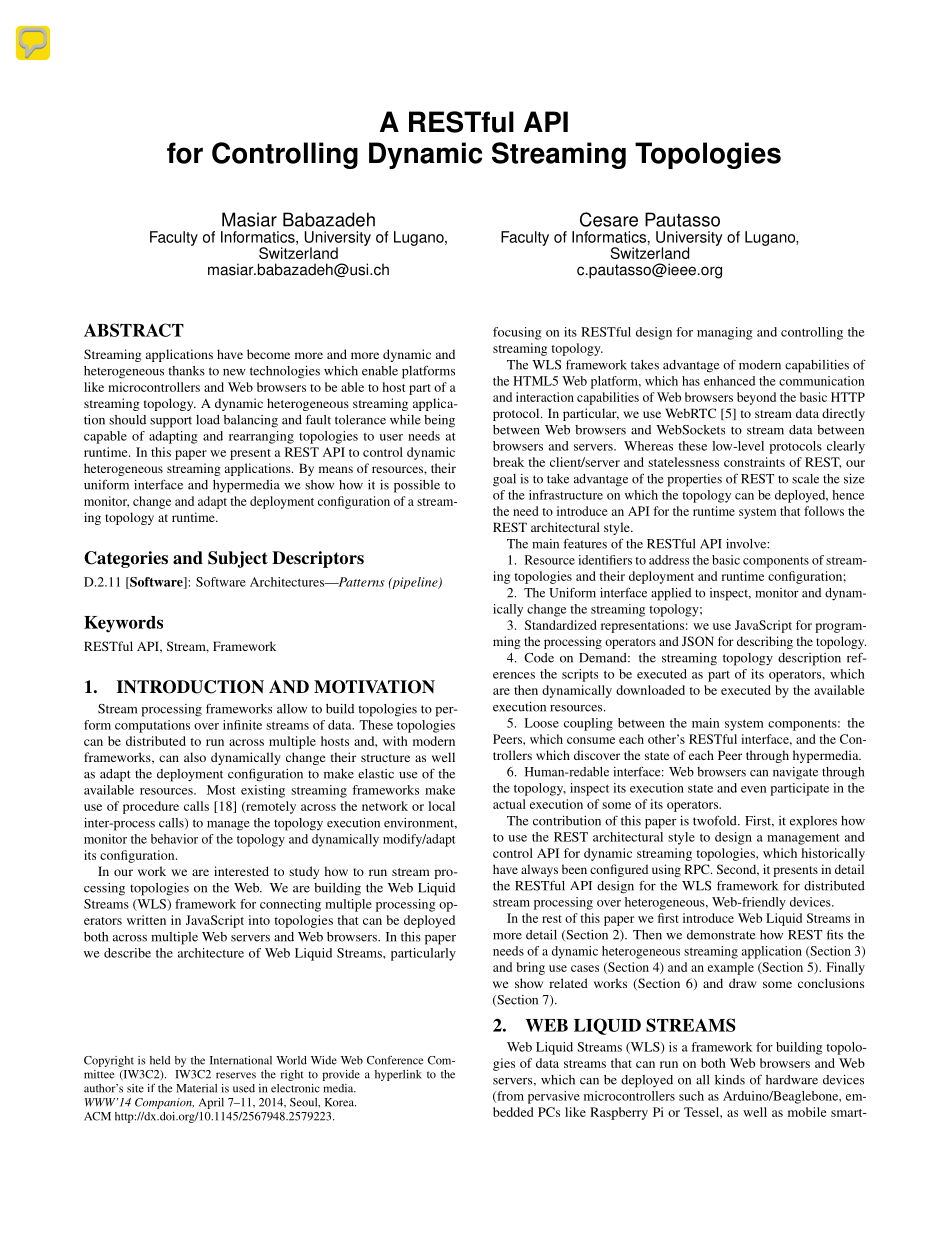  Describe the element at coordinates (174, 839) in the image. I see `behavior` at that location.
